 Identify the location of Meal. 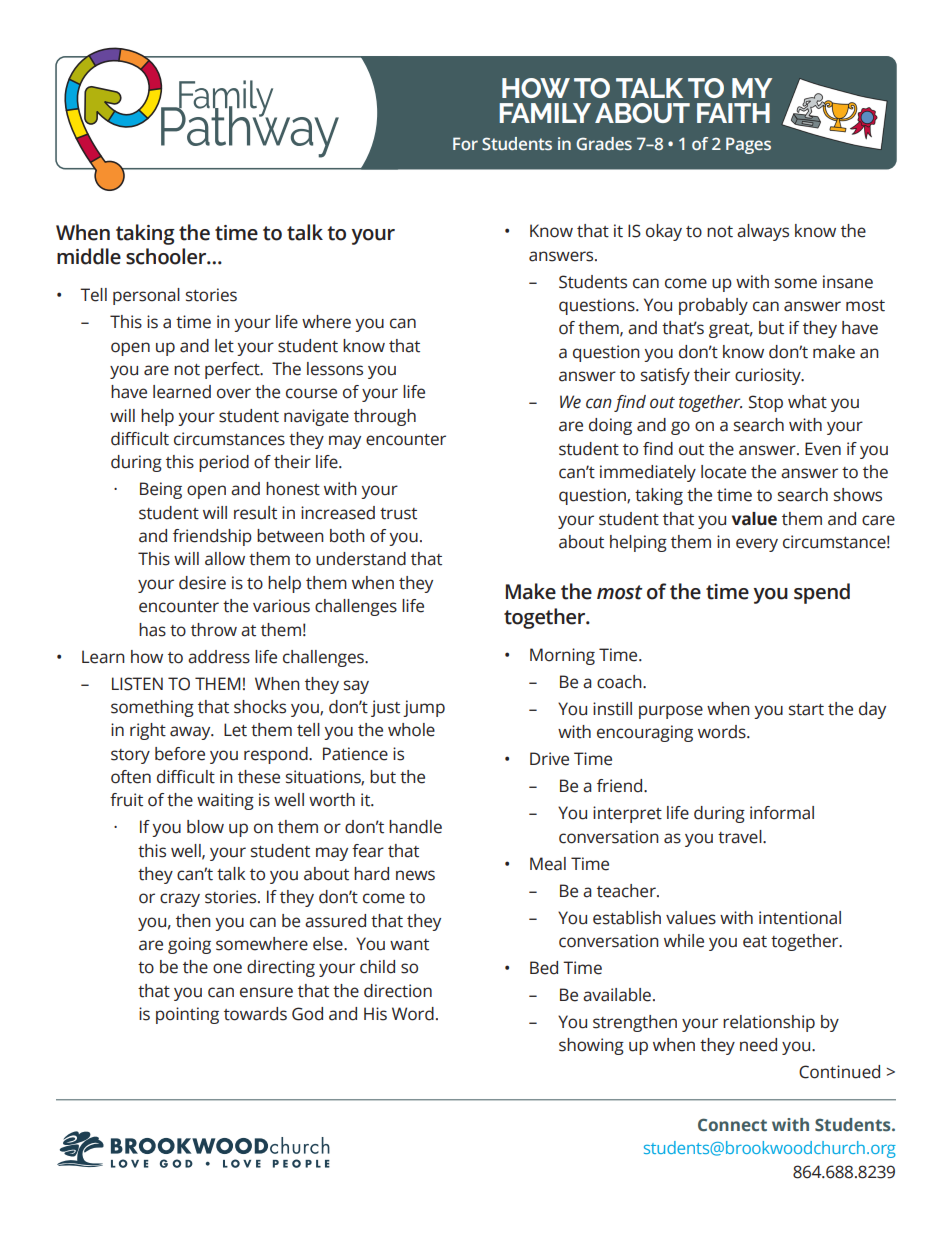
(548, 864).
